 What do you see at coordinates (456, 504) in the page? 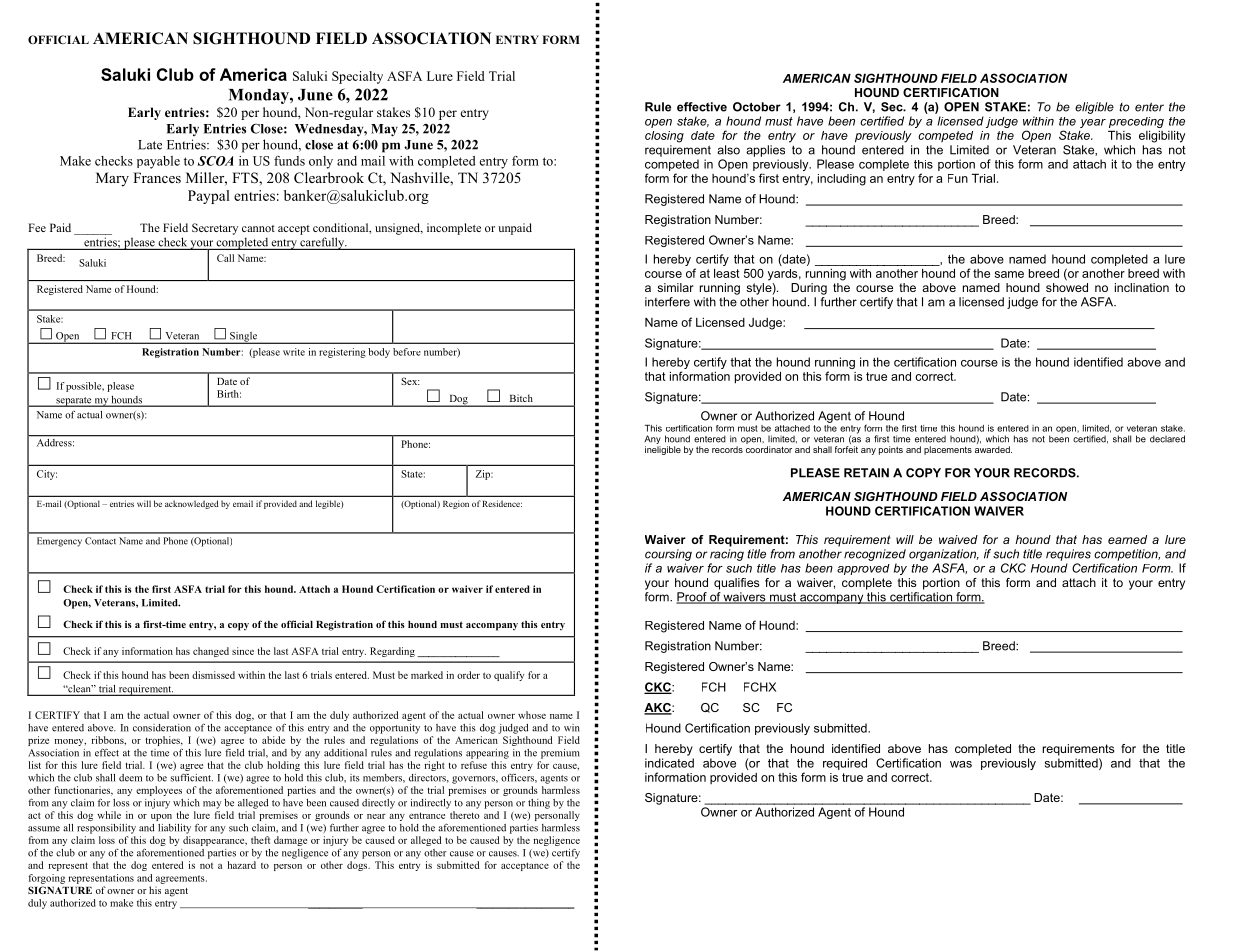
I see `Region` at bounding box center [456, 504].
